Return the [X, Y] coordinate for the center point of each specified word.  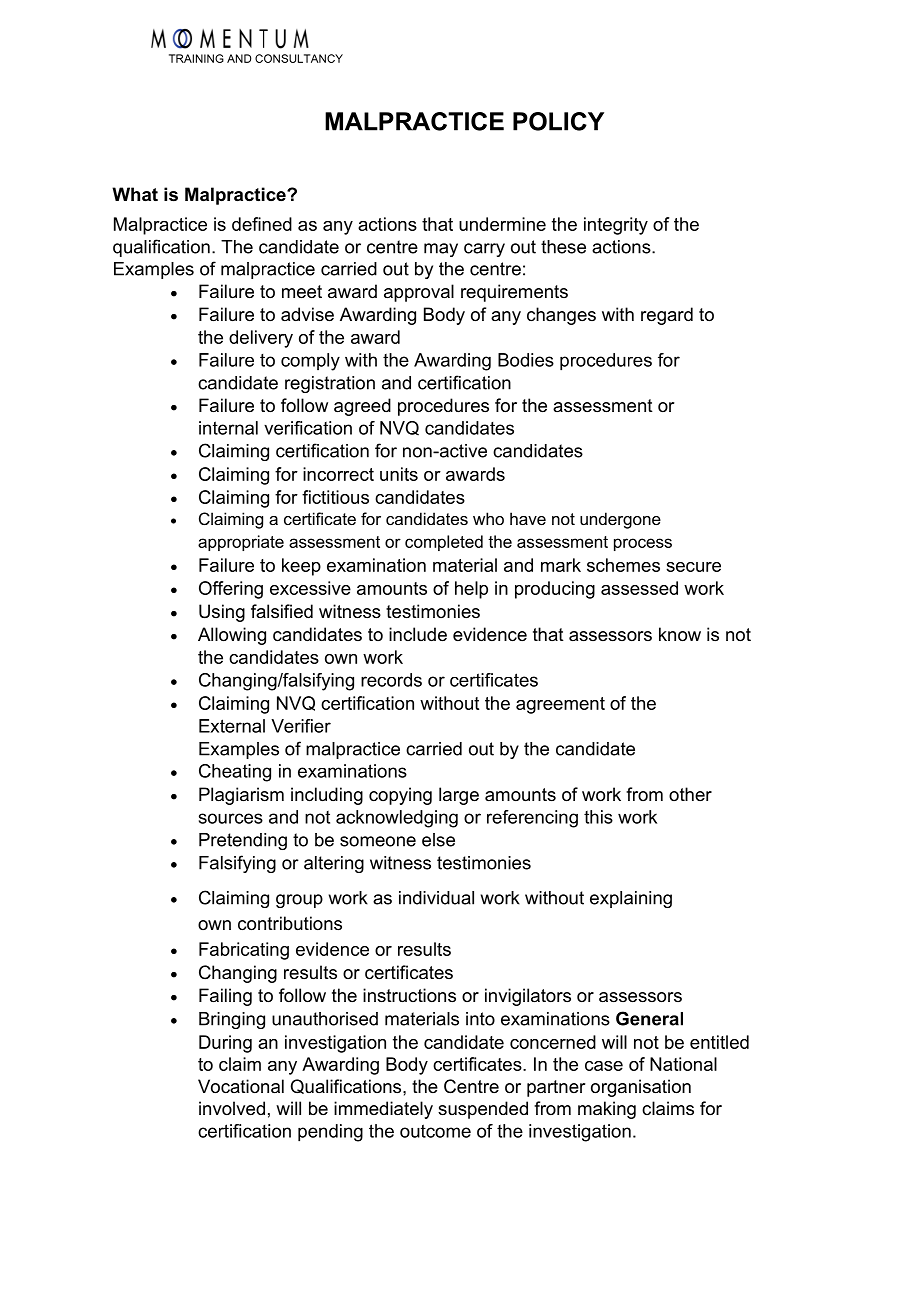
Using [222, 613]
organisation [641, 1088]
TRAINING [196, 58]
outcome [435, 1131]
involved [232, 1108]
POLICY [558, 121]
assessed [639, 588]
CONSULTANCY [299, 58]
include [418, 634]
